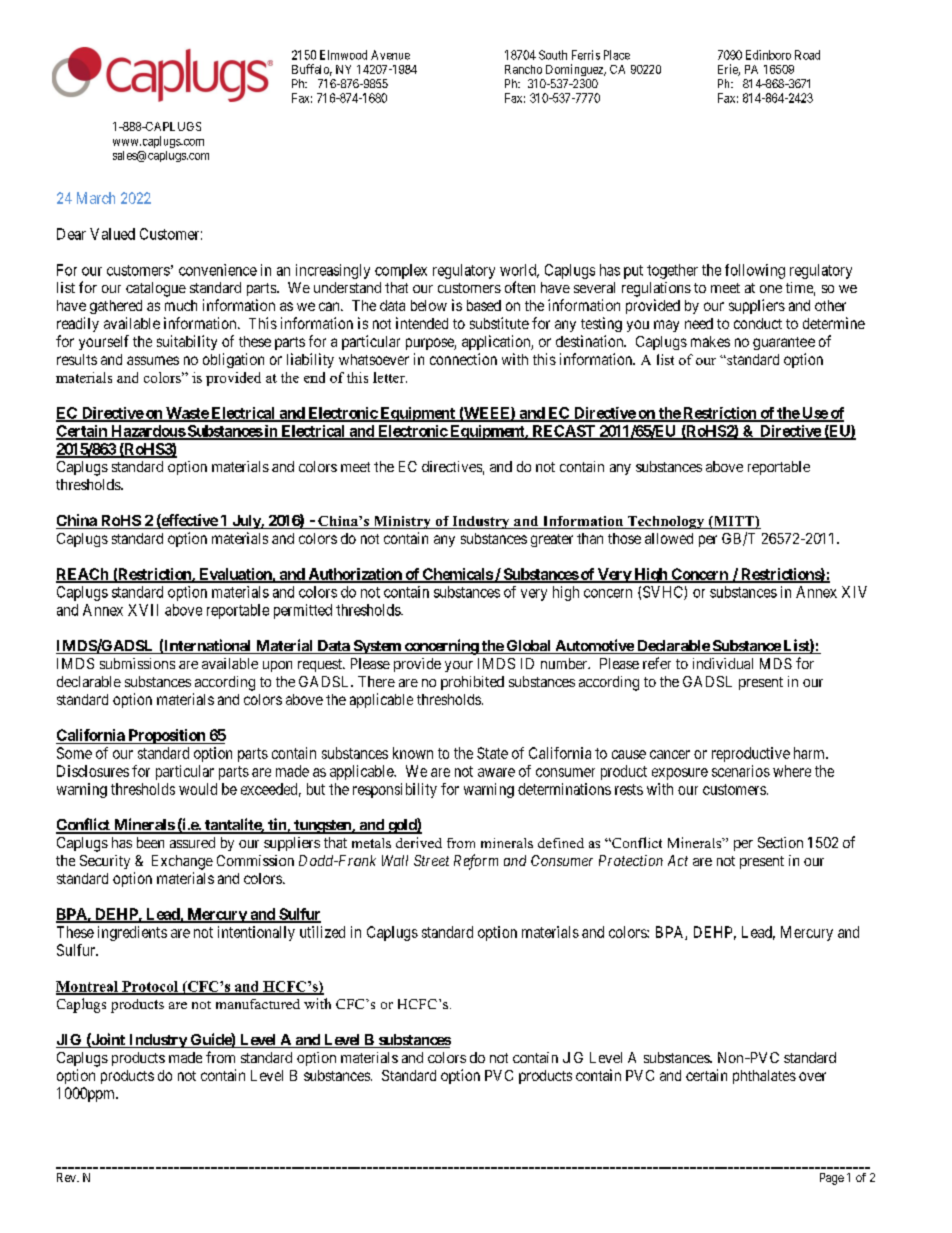 Image resolution: width=952 pixels, height=1233 pixels. Describe the element at coordinates (784, 343) in the image. I see `guarantee` at that location.
